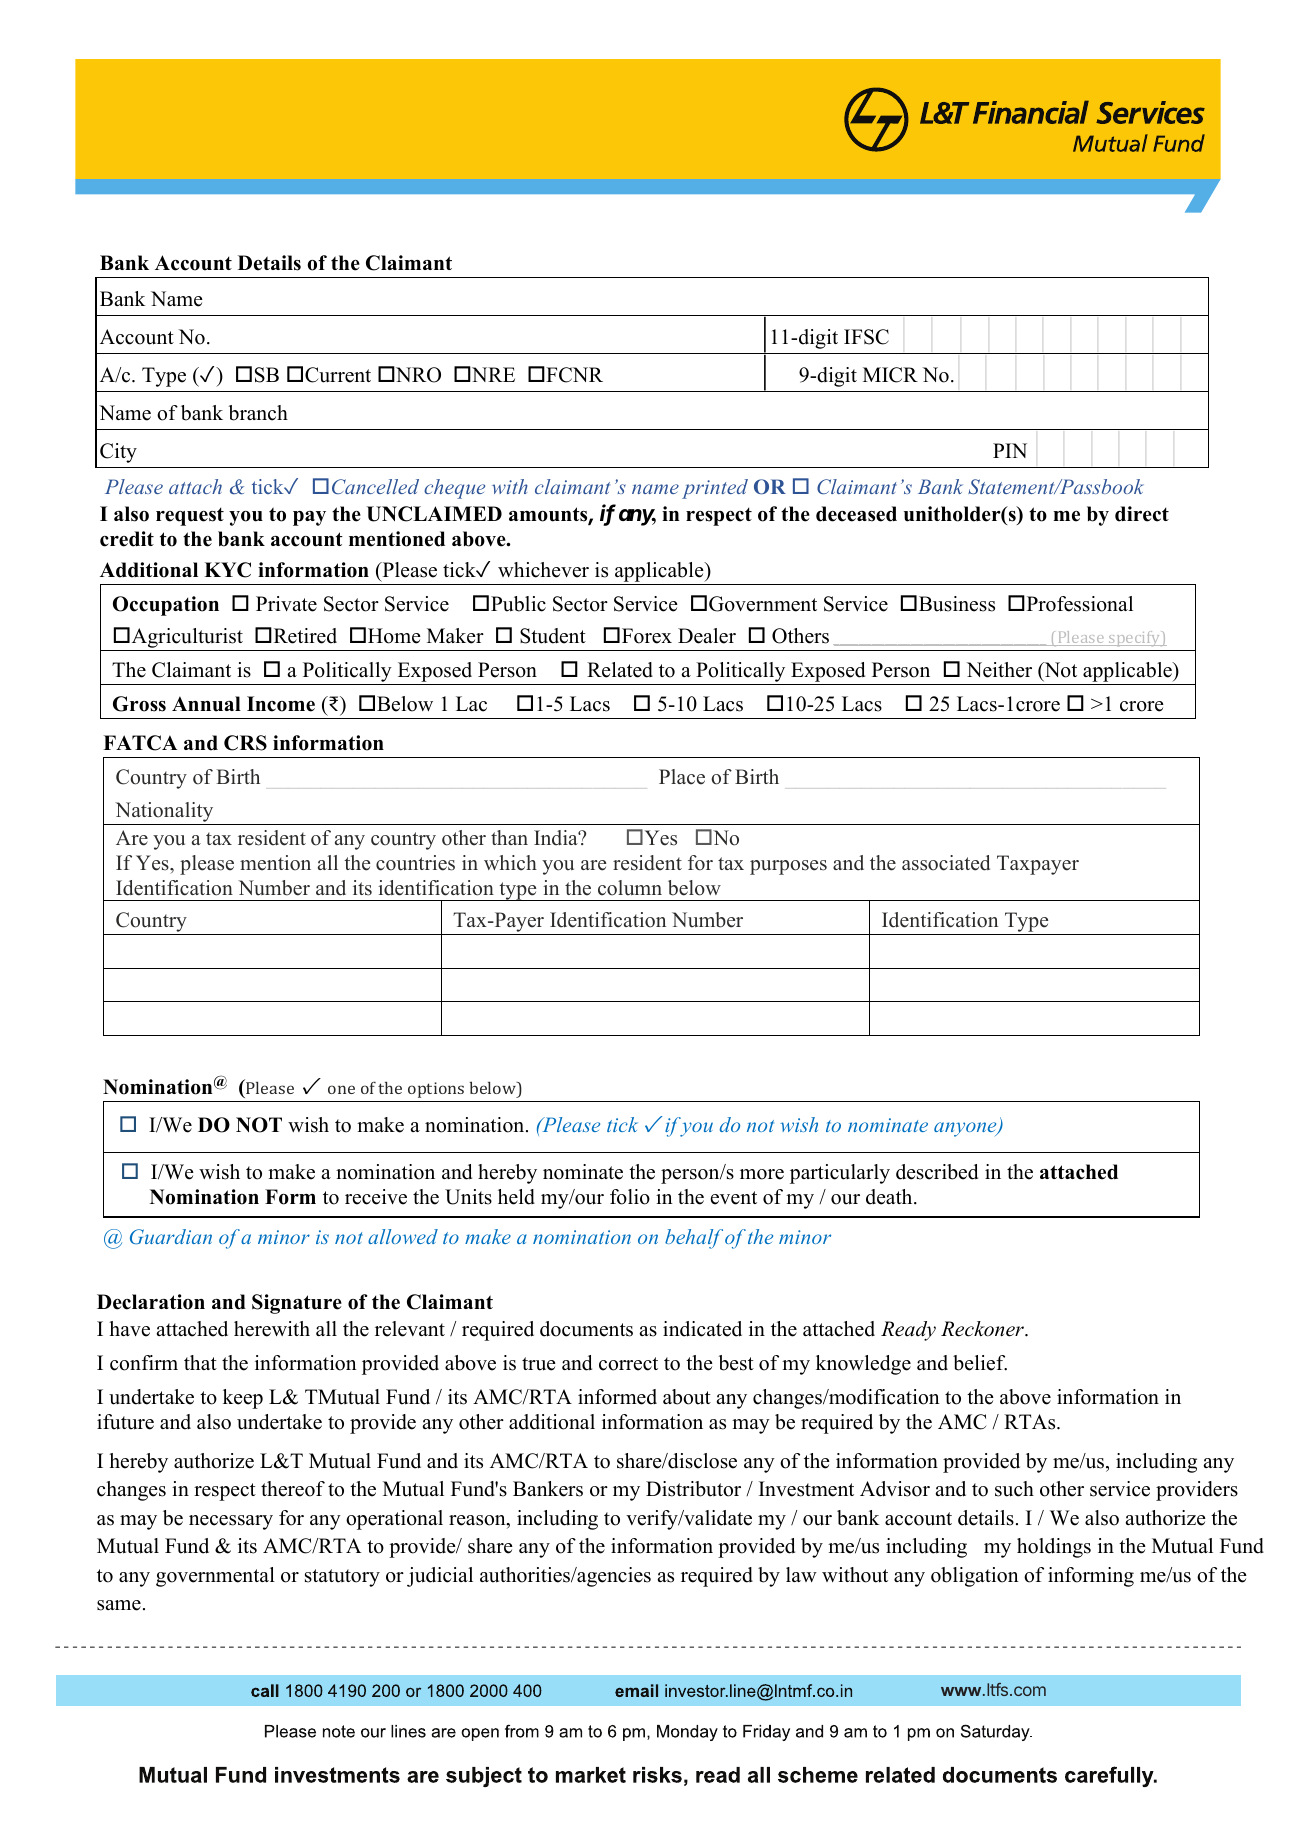 This image has width=1296, height=1832. Describe the element at coordinates (231, 1522) in the image. I see `necessary` at that location.
